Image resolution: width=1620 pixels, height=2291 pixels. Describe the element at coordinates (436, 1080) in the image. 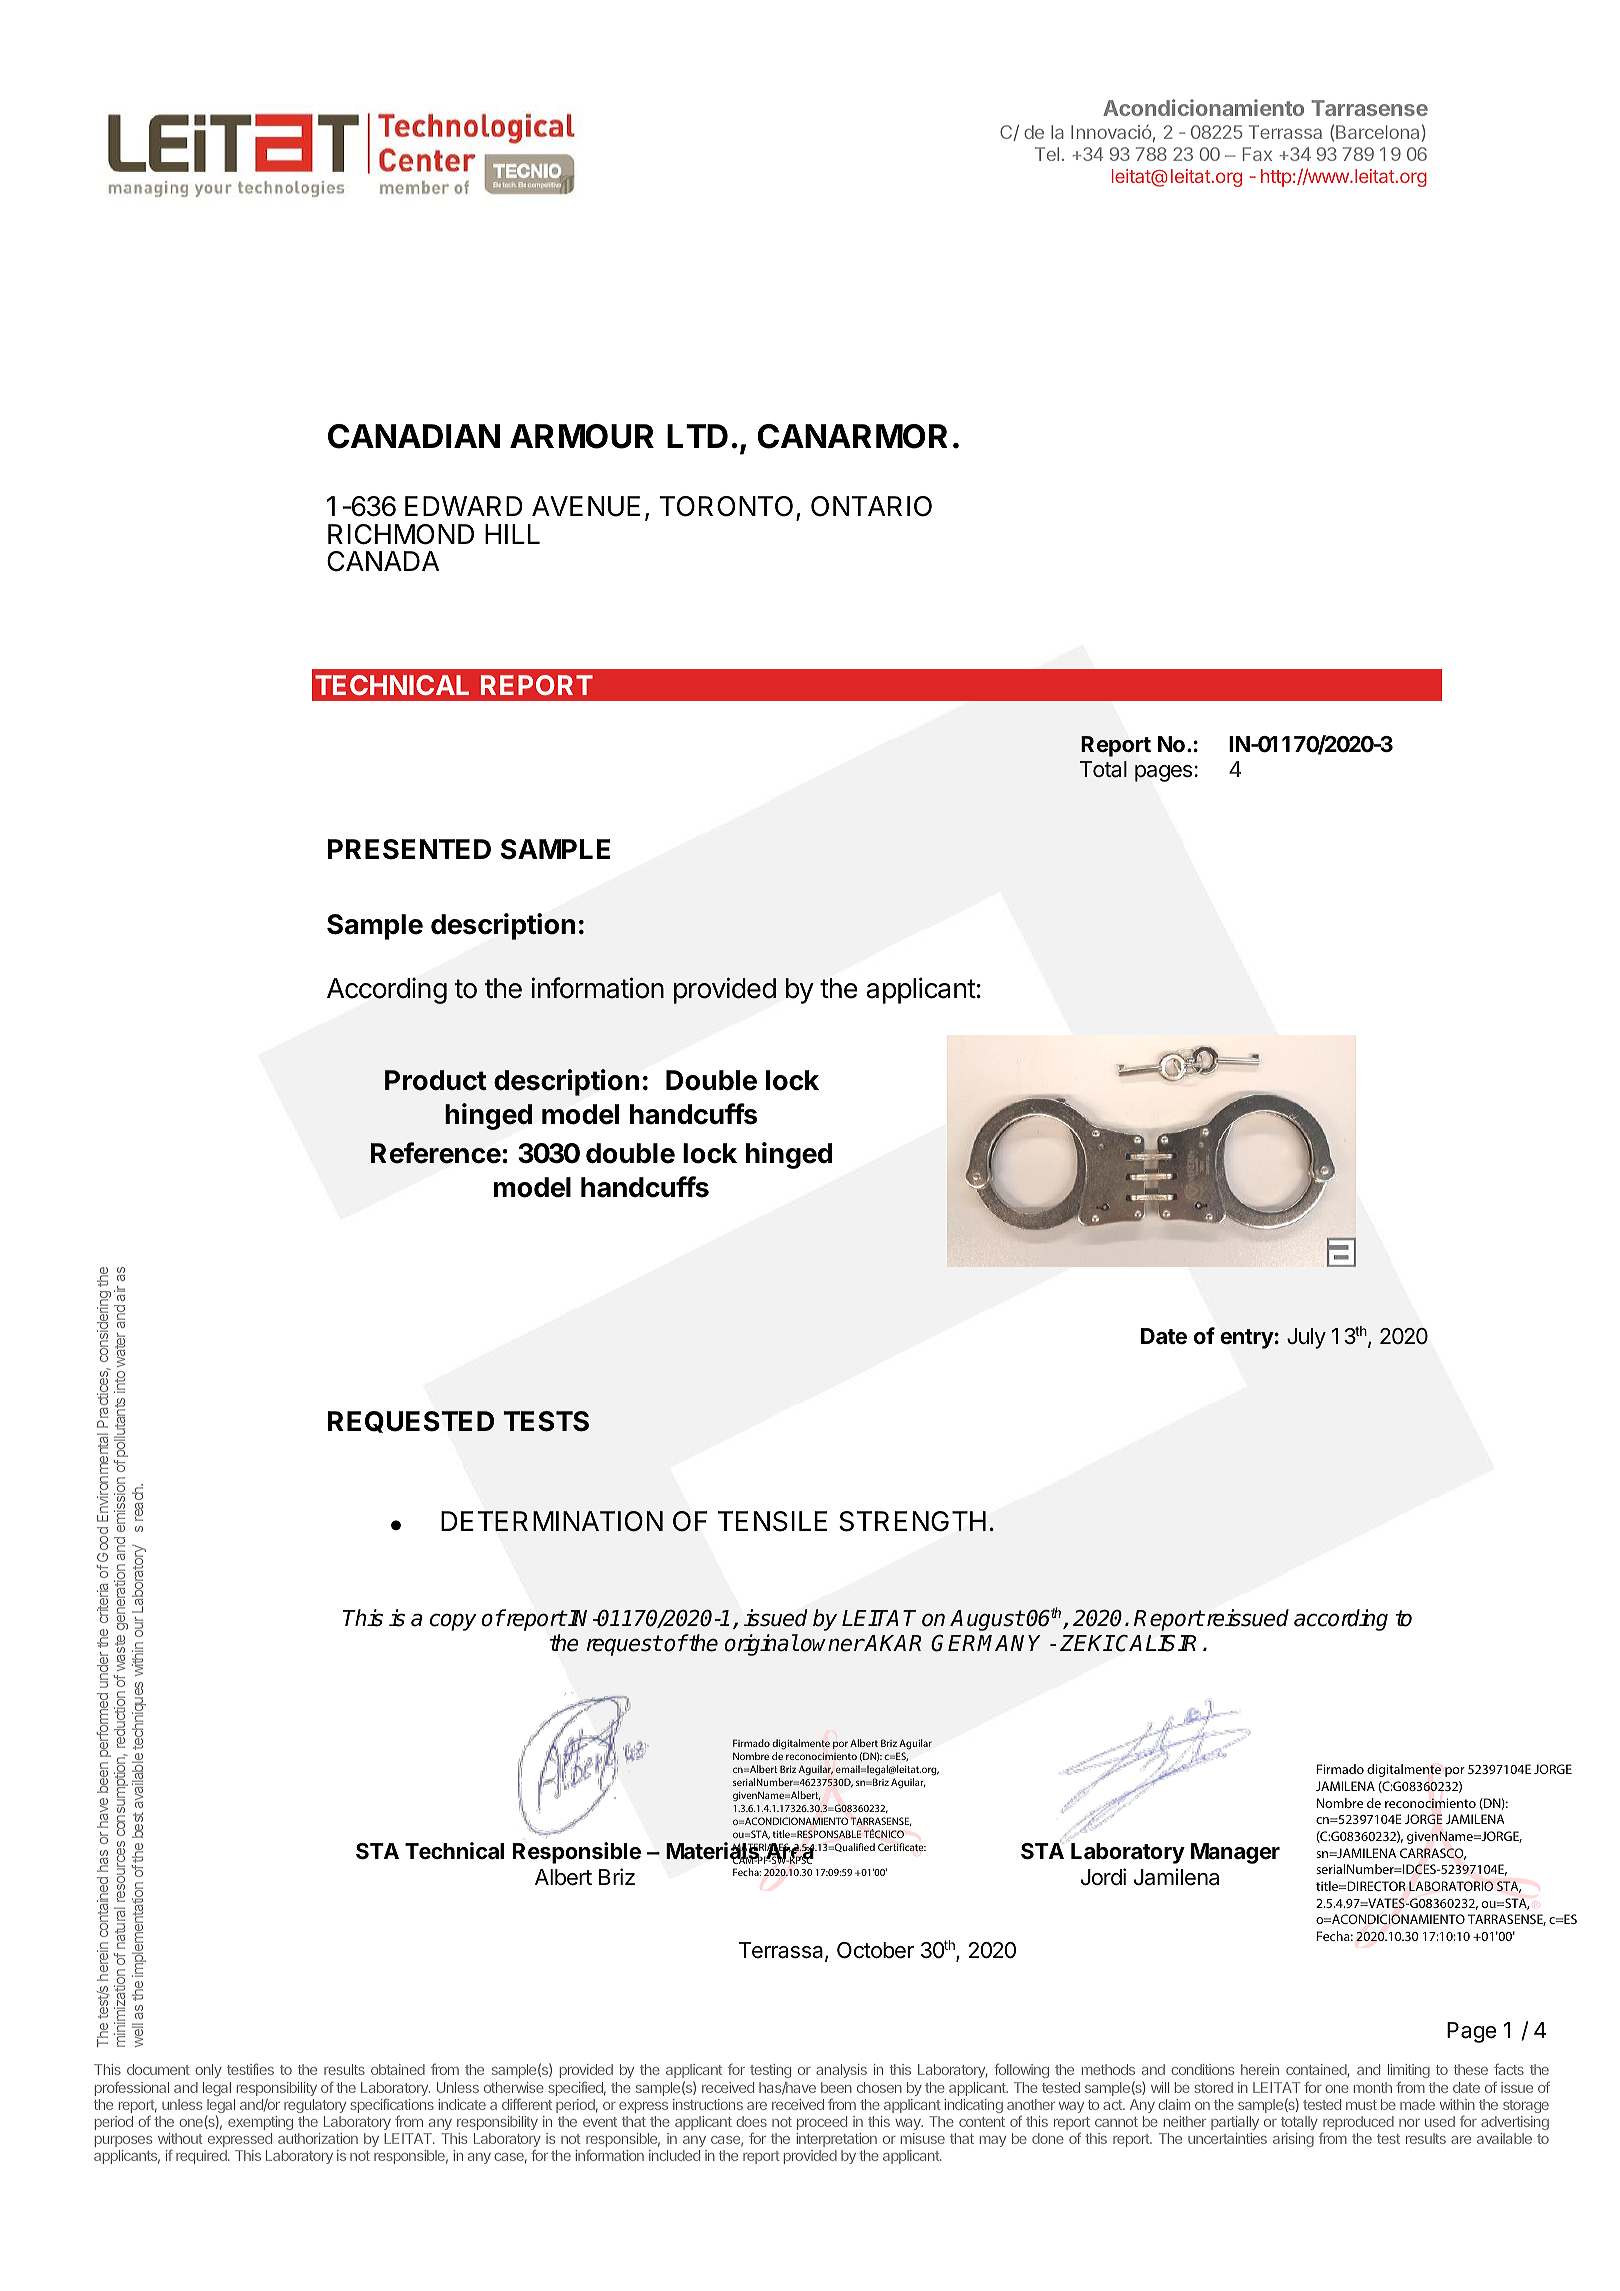

I see `Product` at that location.
